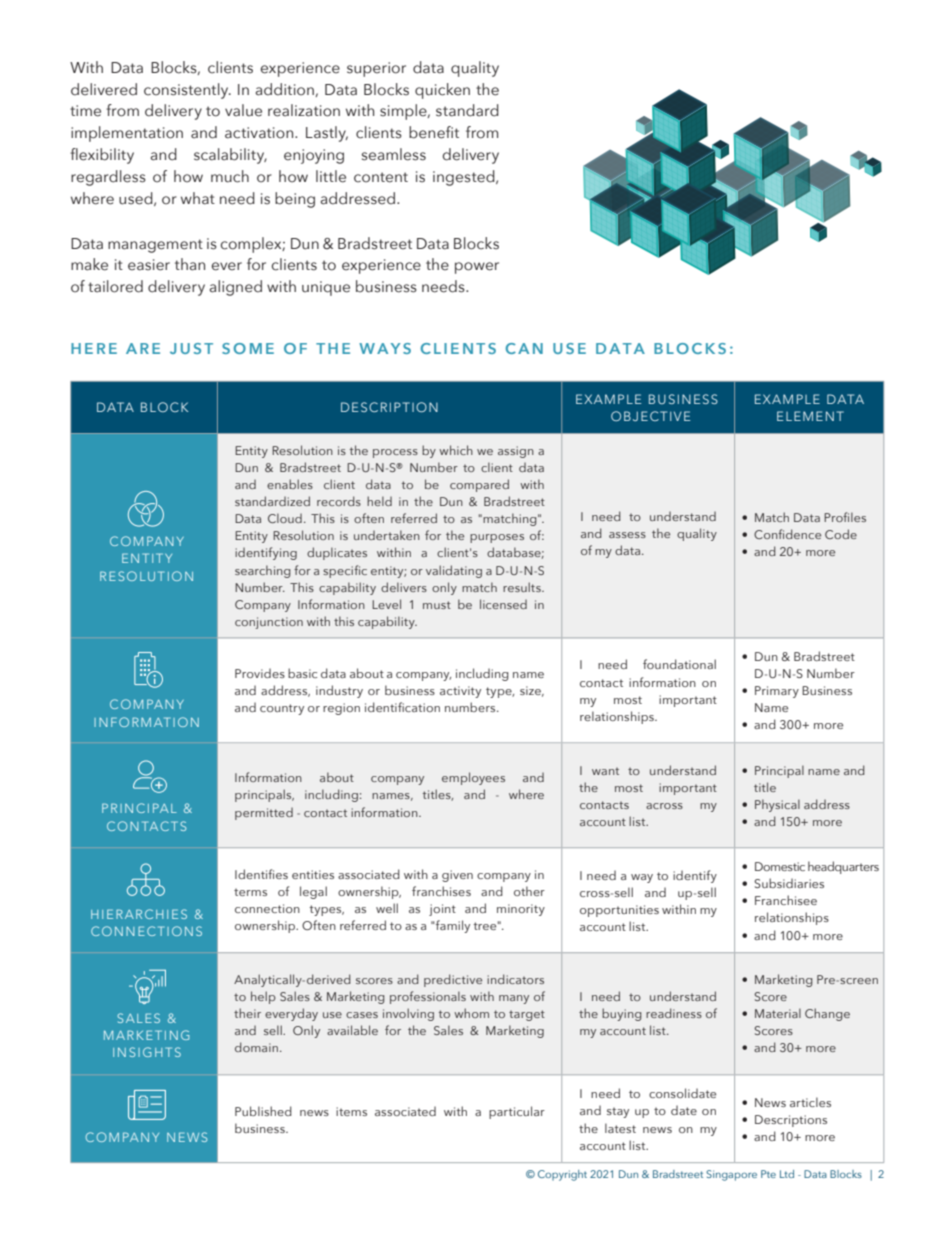  Describe the element at coordinates (517, 1112) in the document. I see `particular` at that location.
